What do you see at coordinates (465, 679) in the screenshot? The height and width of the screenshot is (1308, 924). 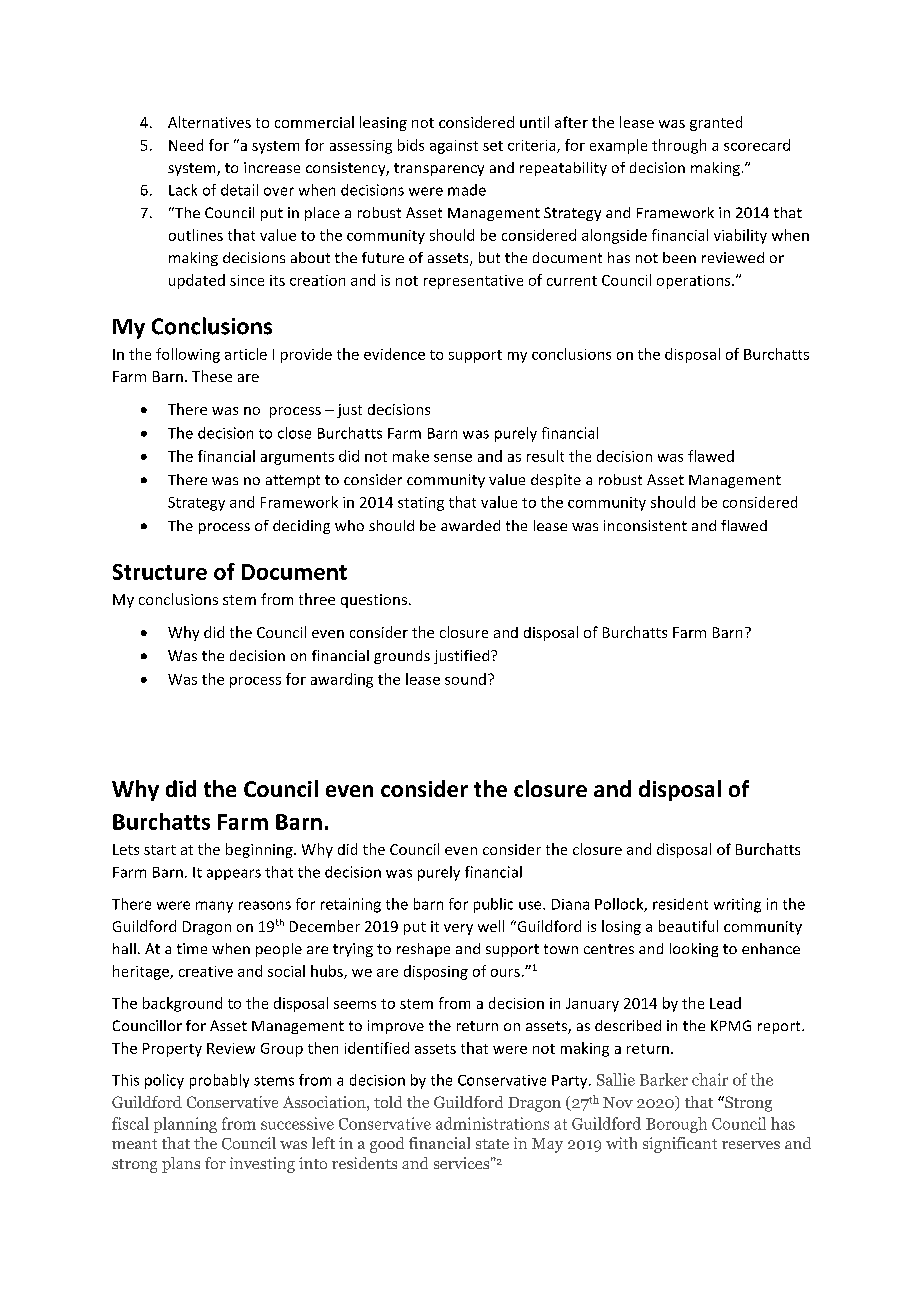 I see `sound` at bounding box center [465, 679].
